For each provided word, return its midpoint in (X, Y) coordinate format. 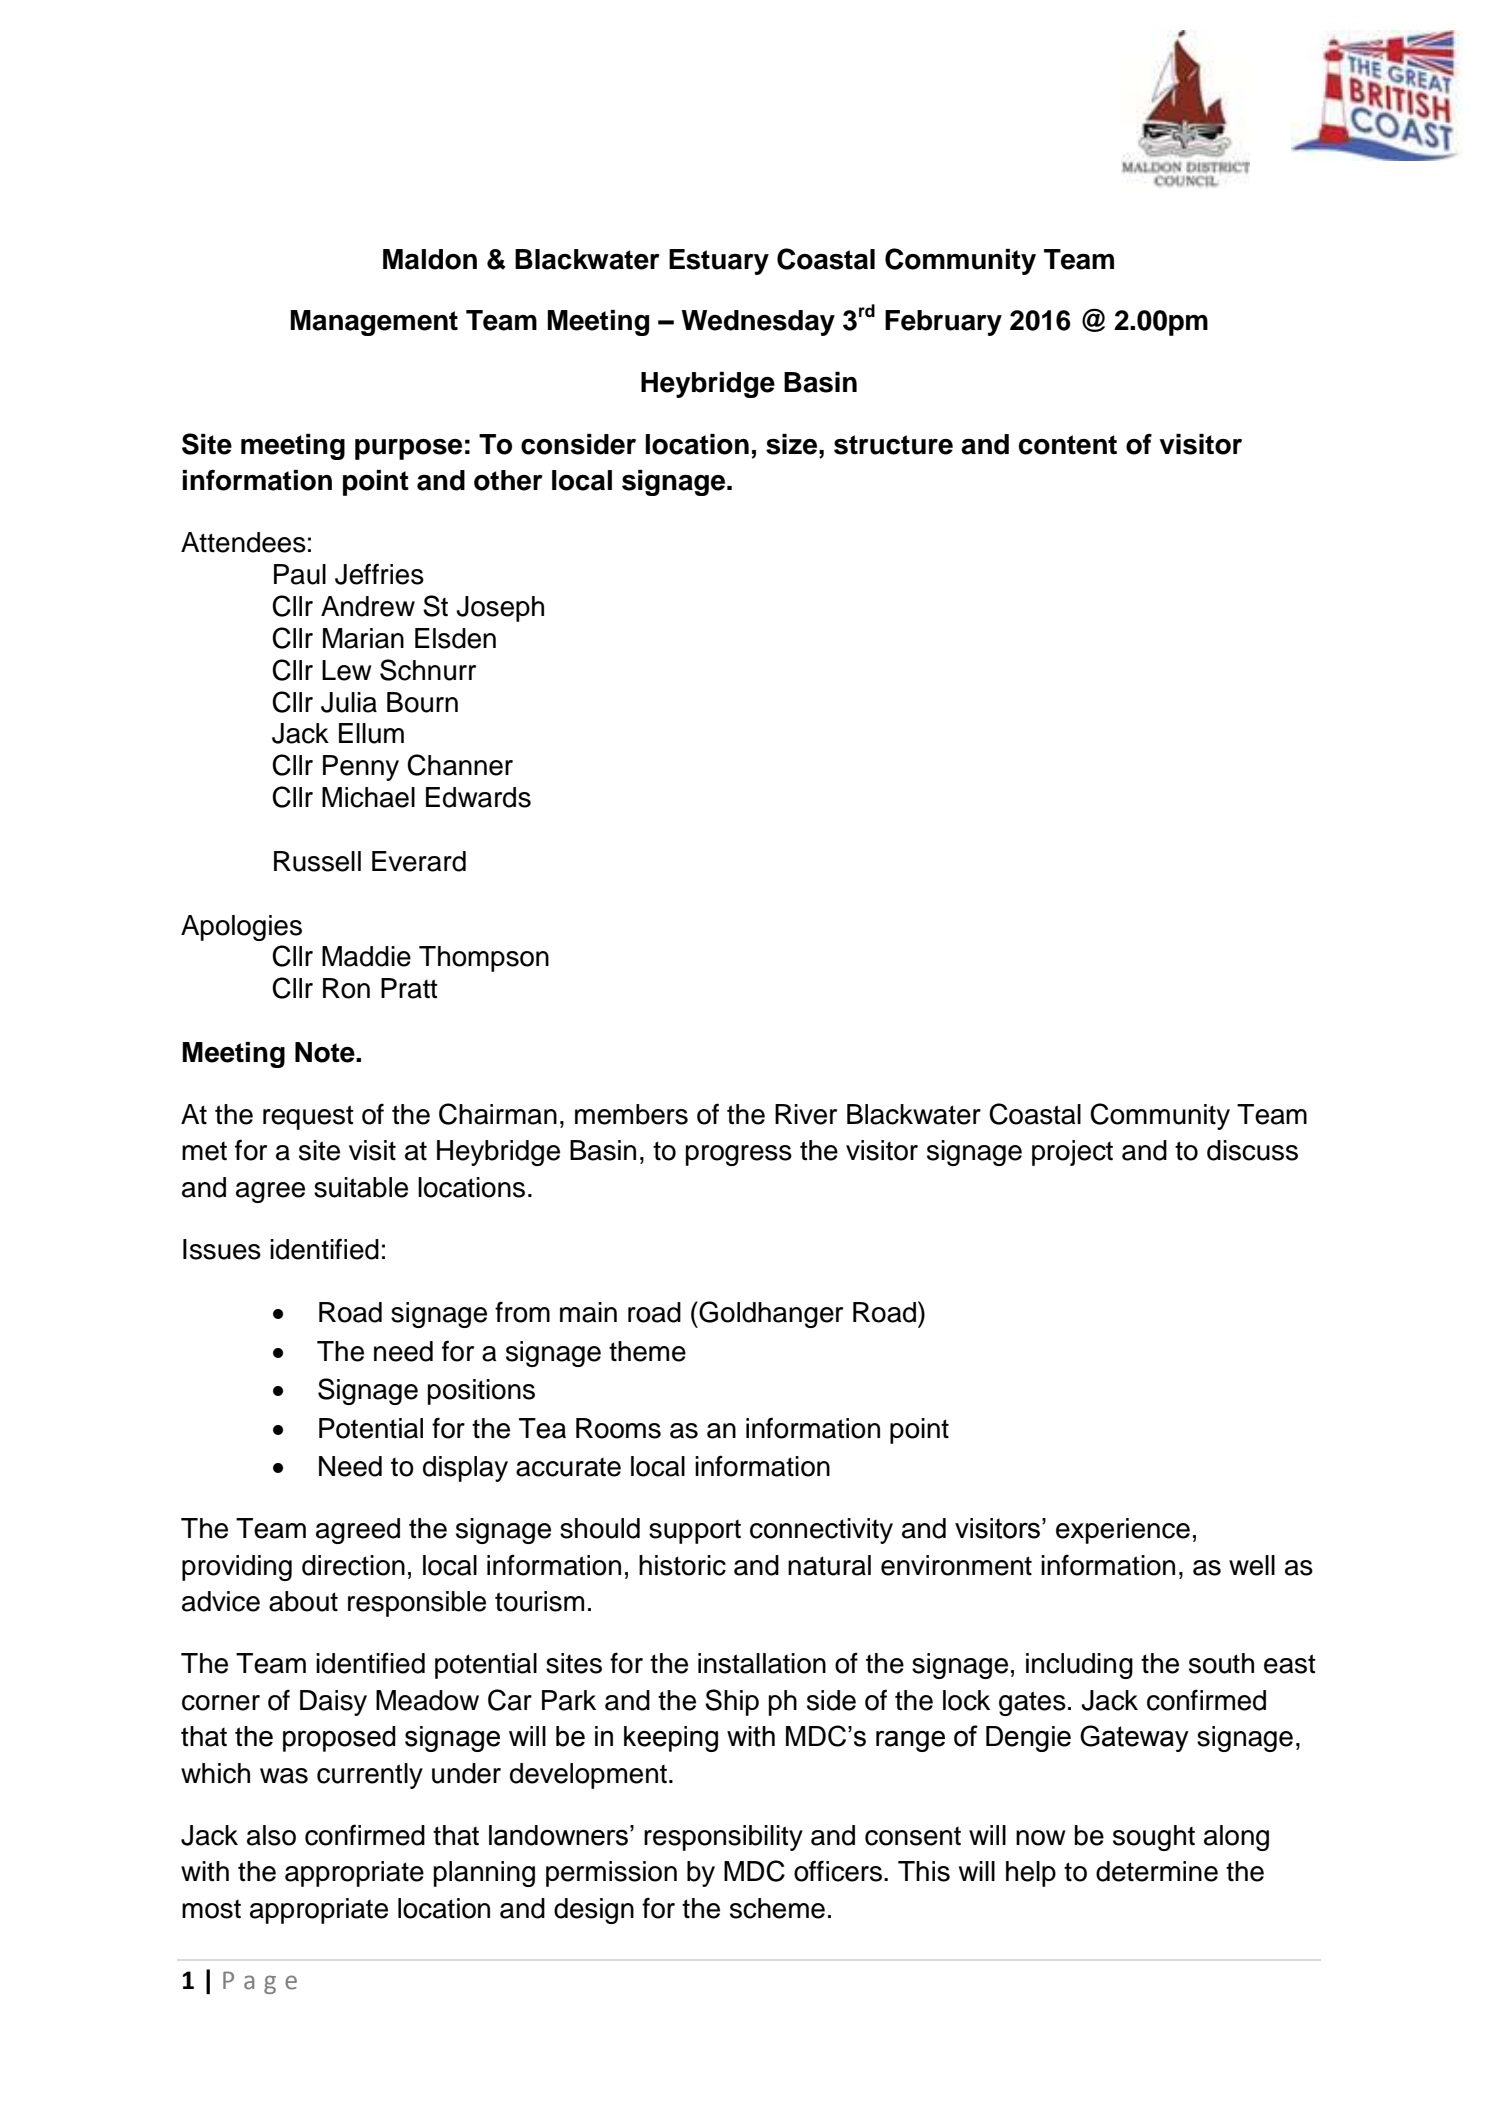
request (308, 1117)
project (1072, 1153)
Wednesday (758, 323)
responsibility (723, 1838)
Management (374, 323)
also (271, 1835)
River (806, 1114)
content (1068, 445)
